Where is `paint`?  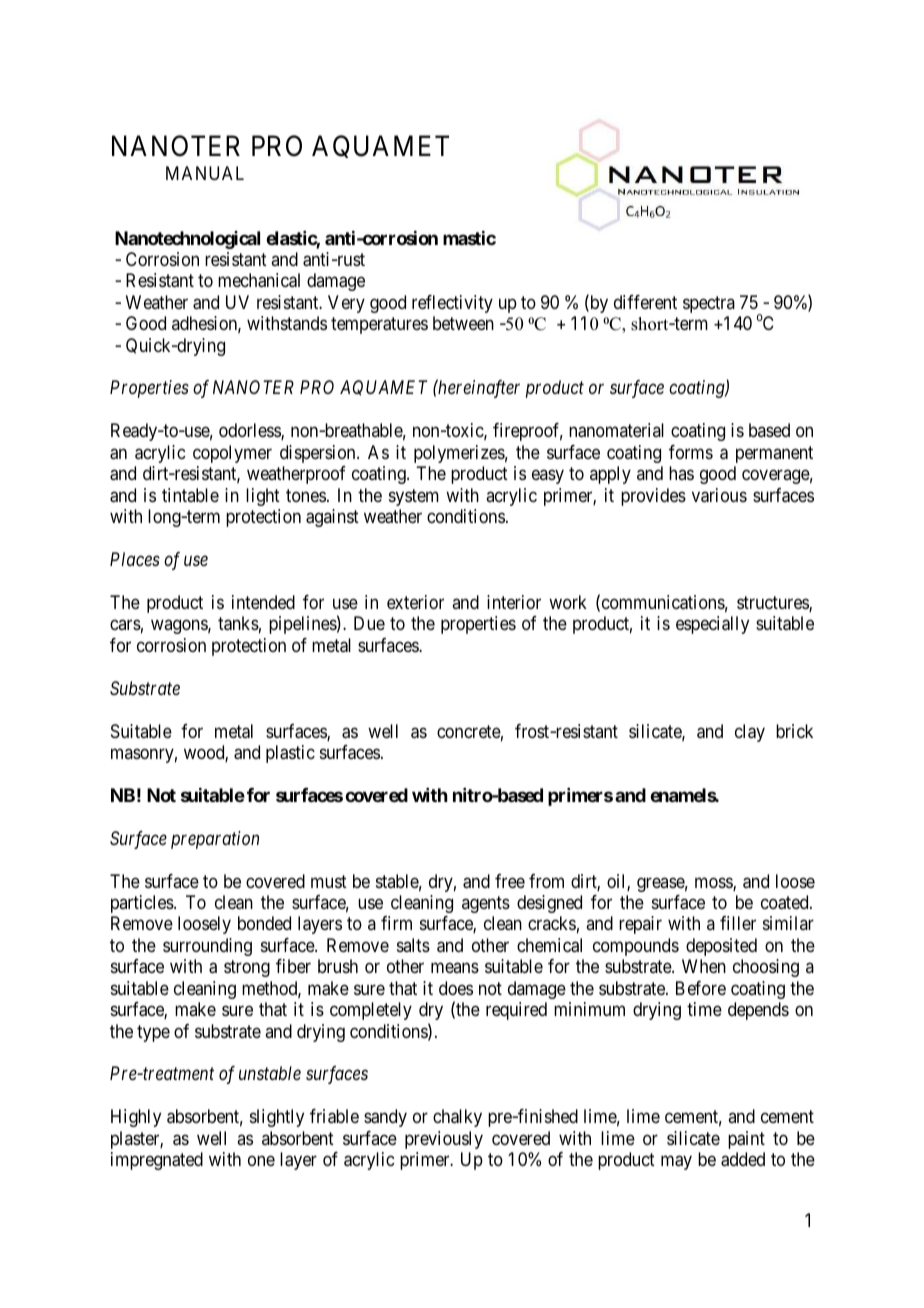
paint is located at coordinates (746, 1140).
